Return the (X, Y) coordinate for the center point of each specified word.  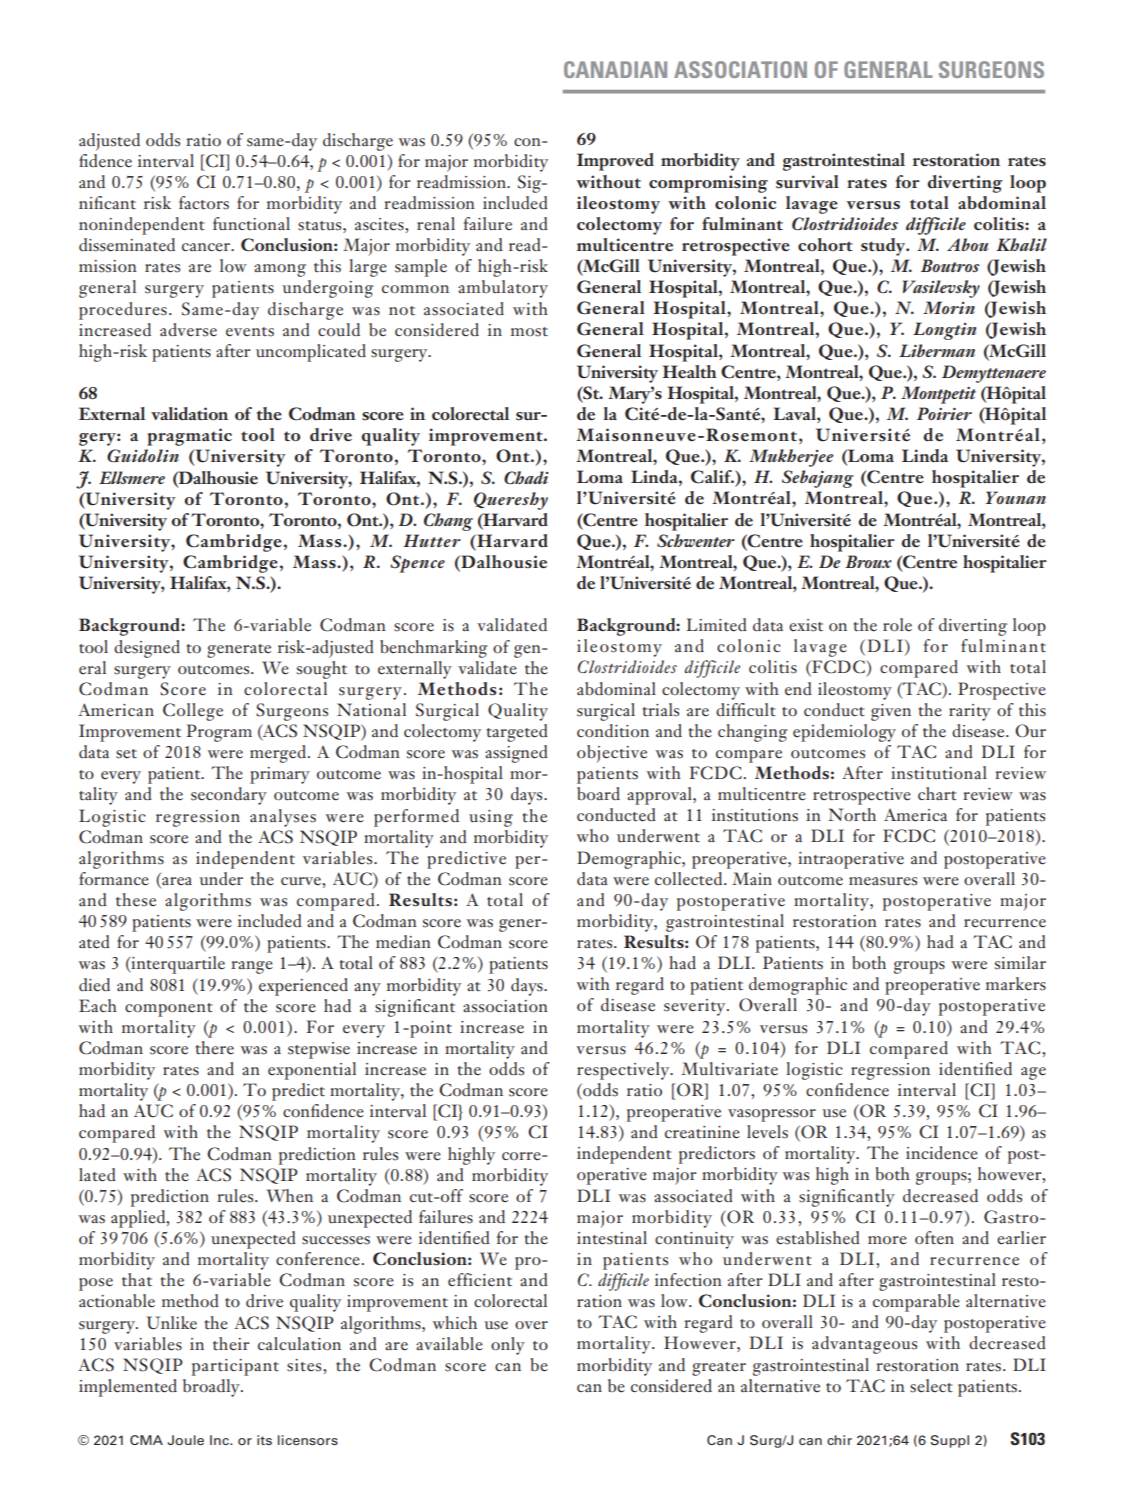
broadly (212, 1388)
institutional (939, 773)
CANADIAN (615, 69)
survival (807, 181)
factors (204, 203)
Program (219, 733)
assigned (516, 754)
